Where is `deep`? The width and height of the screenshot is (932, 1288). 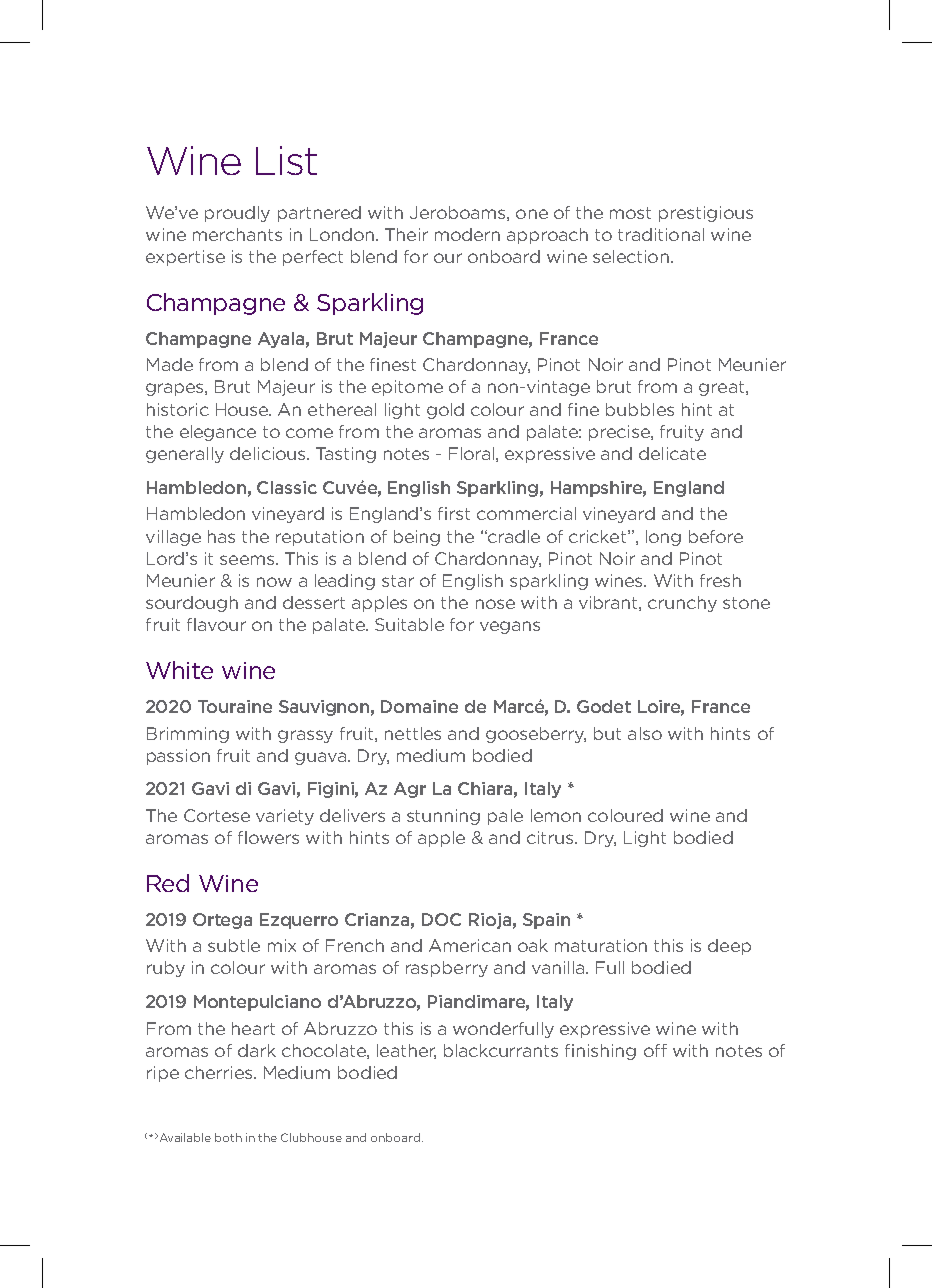
deep is located at coordinates (729, 947).
